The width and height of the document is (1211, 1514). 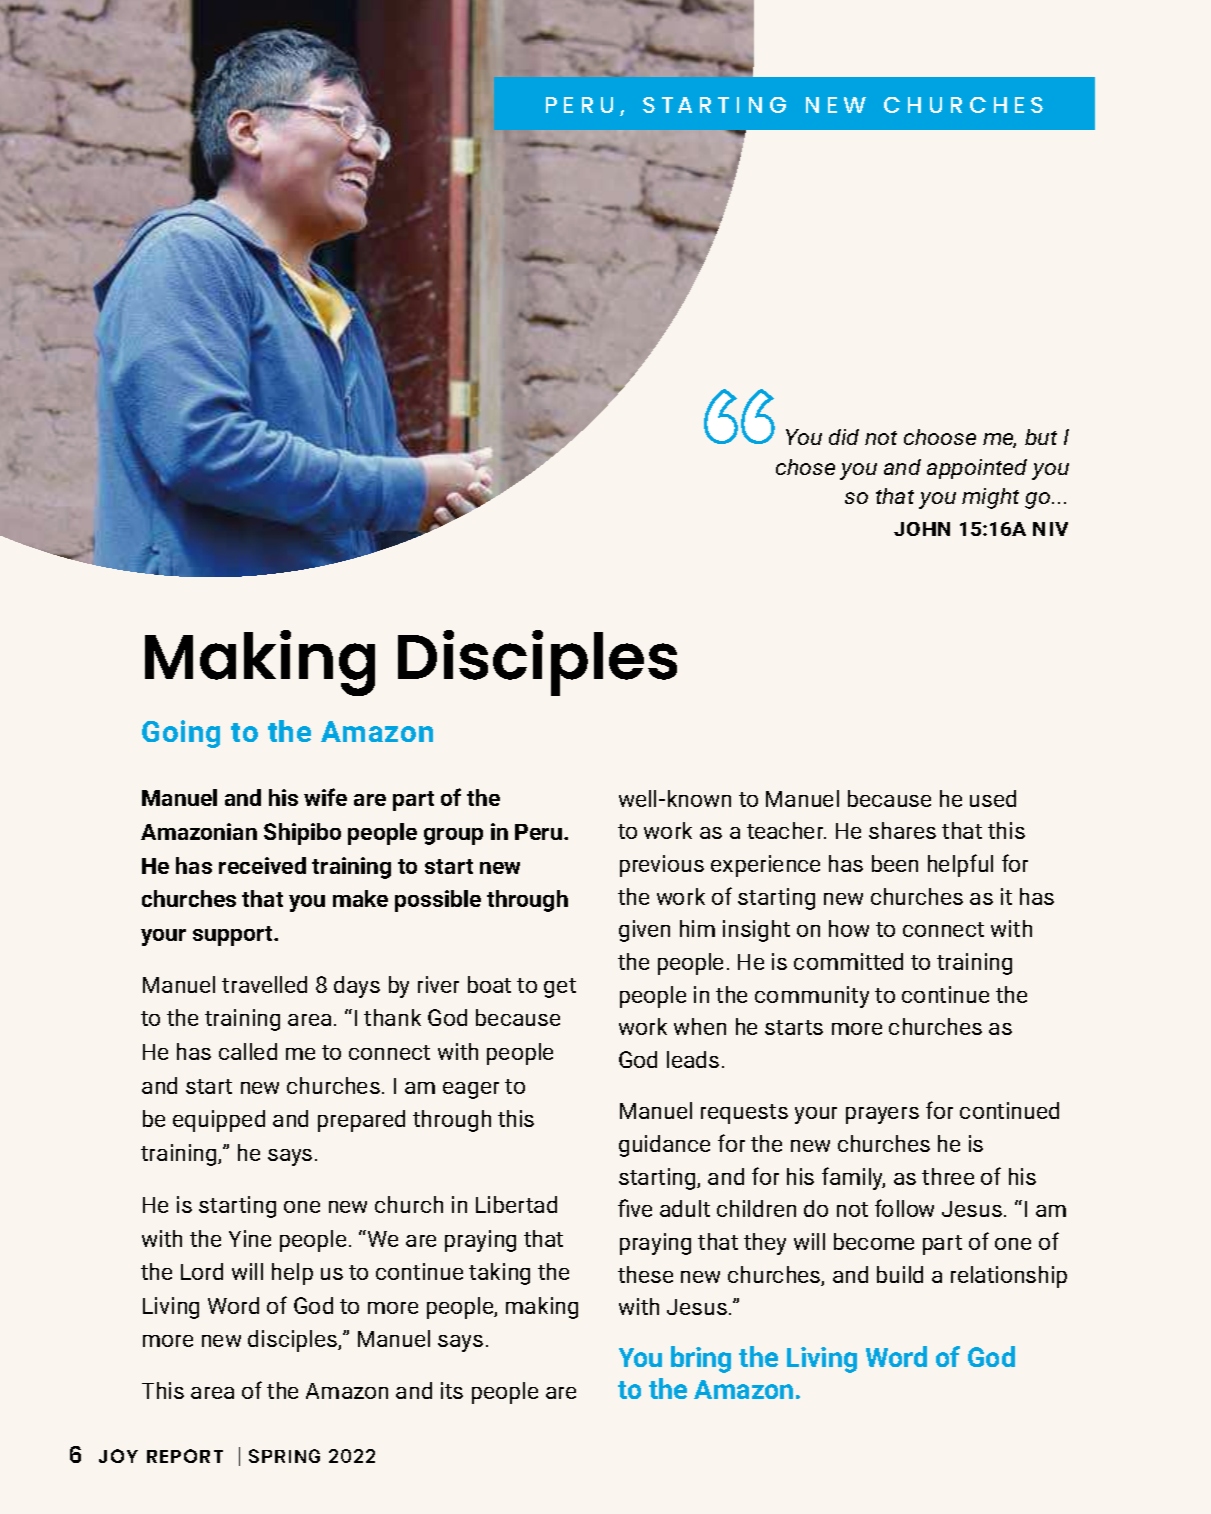 What do you see at coordinates (977, 469) in the document?
I see `appointed` at bounding box center [977, 469].
